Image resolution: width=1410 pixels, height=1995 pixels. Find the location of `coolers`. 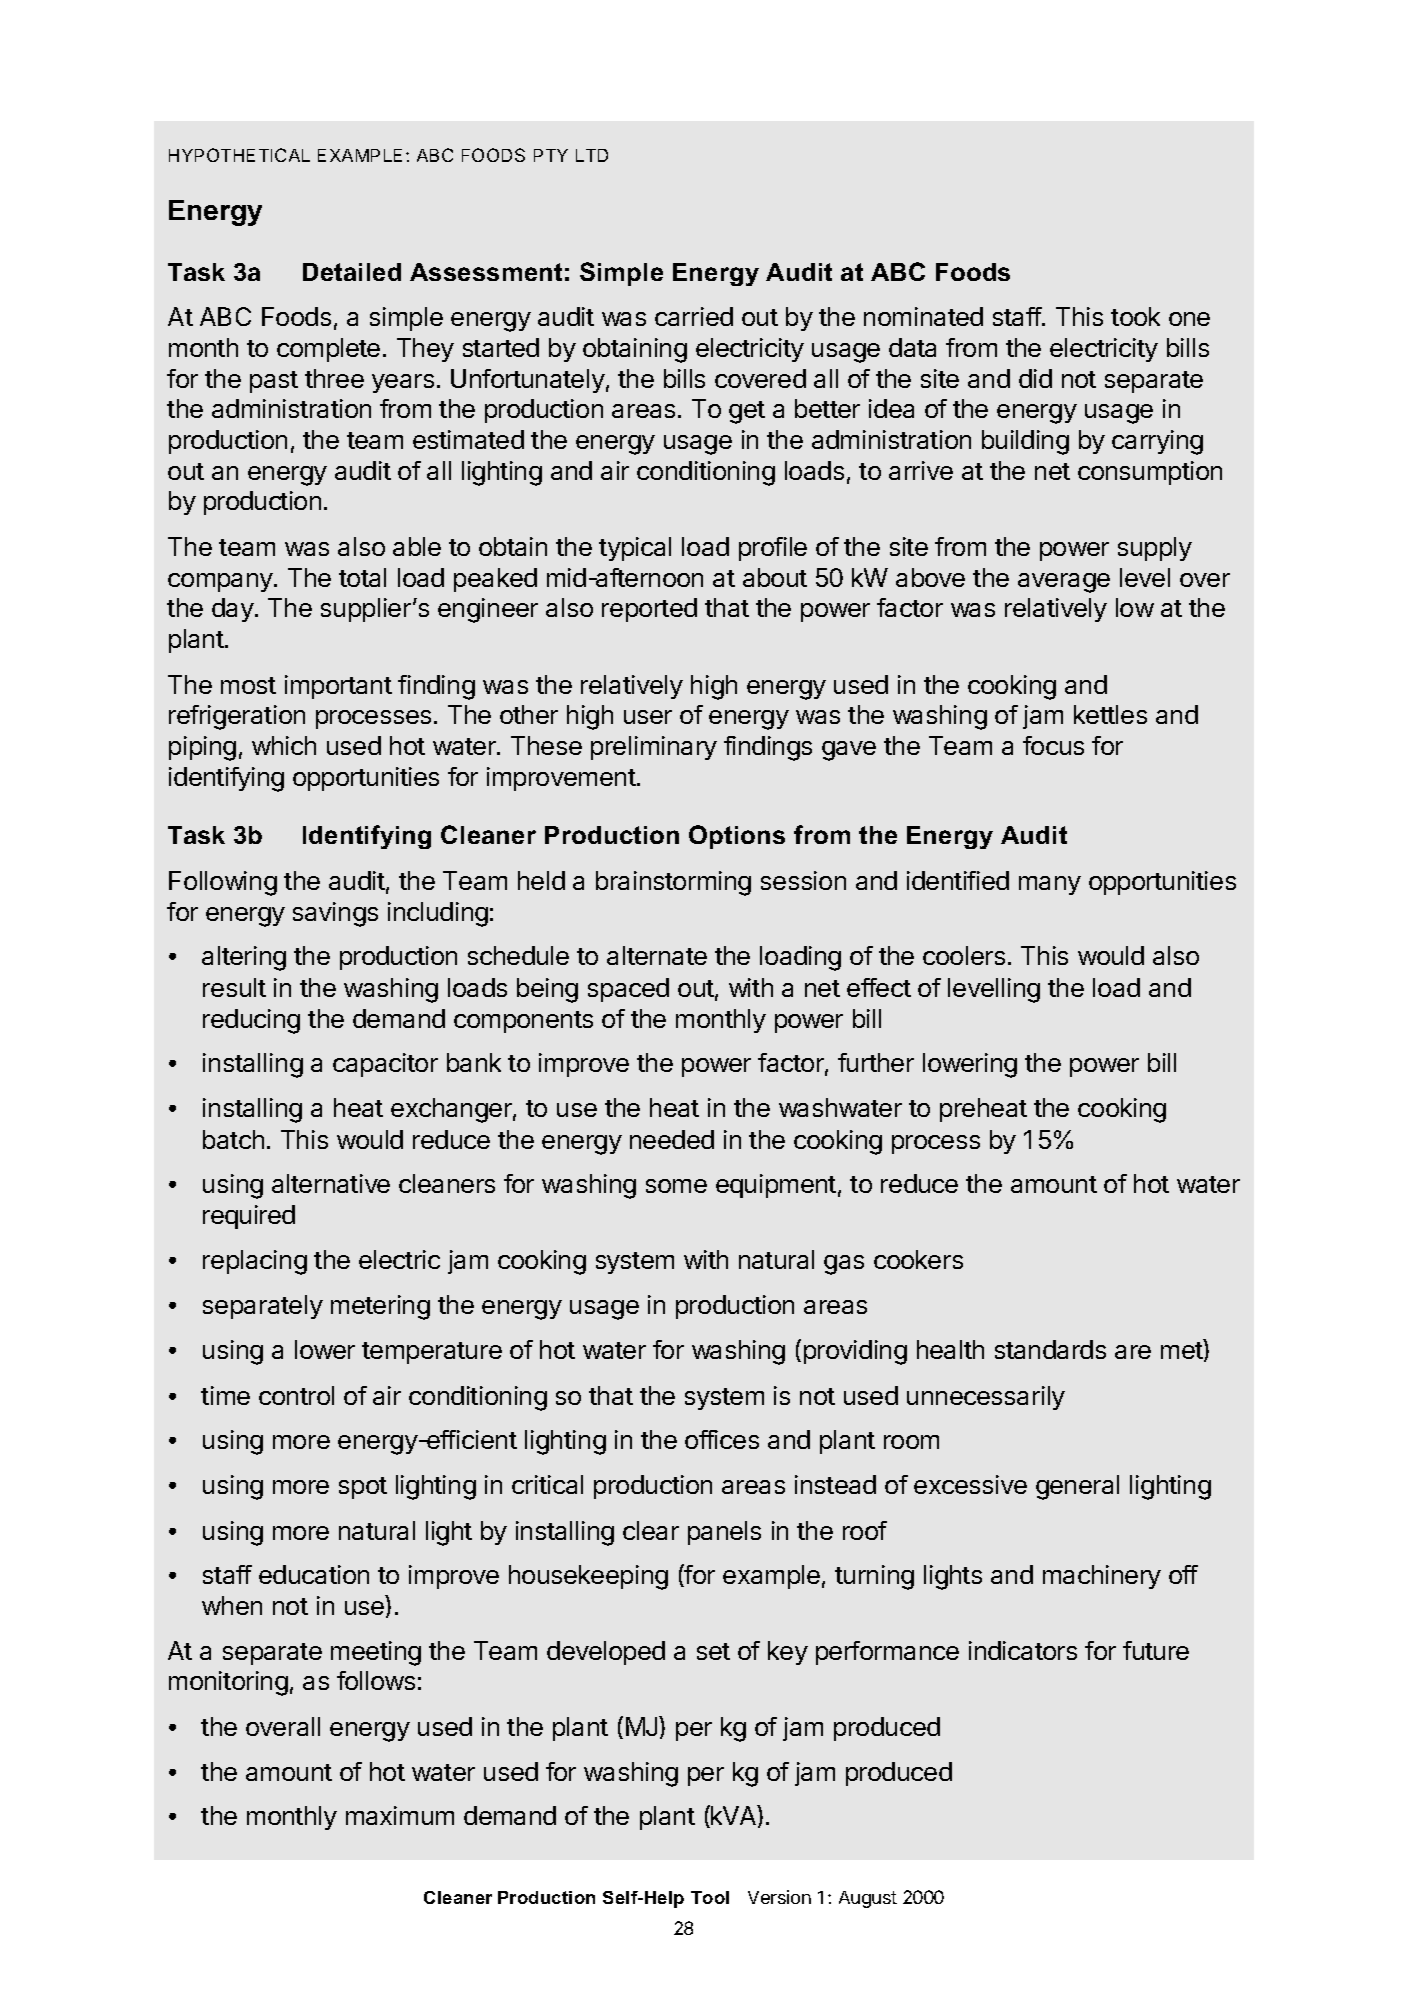

coolers is located at coordinates (964, 955).
